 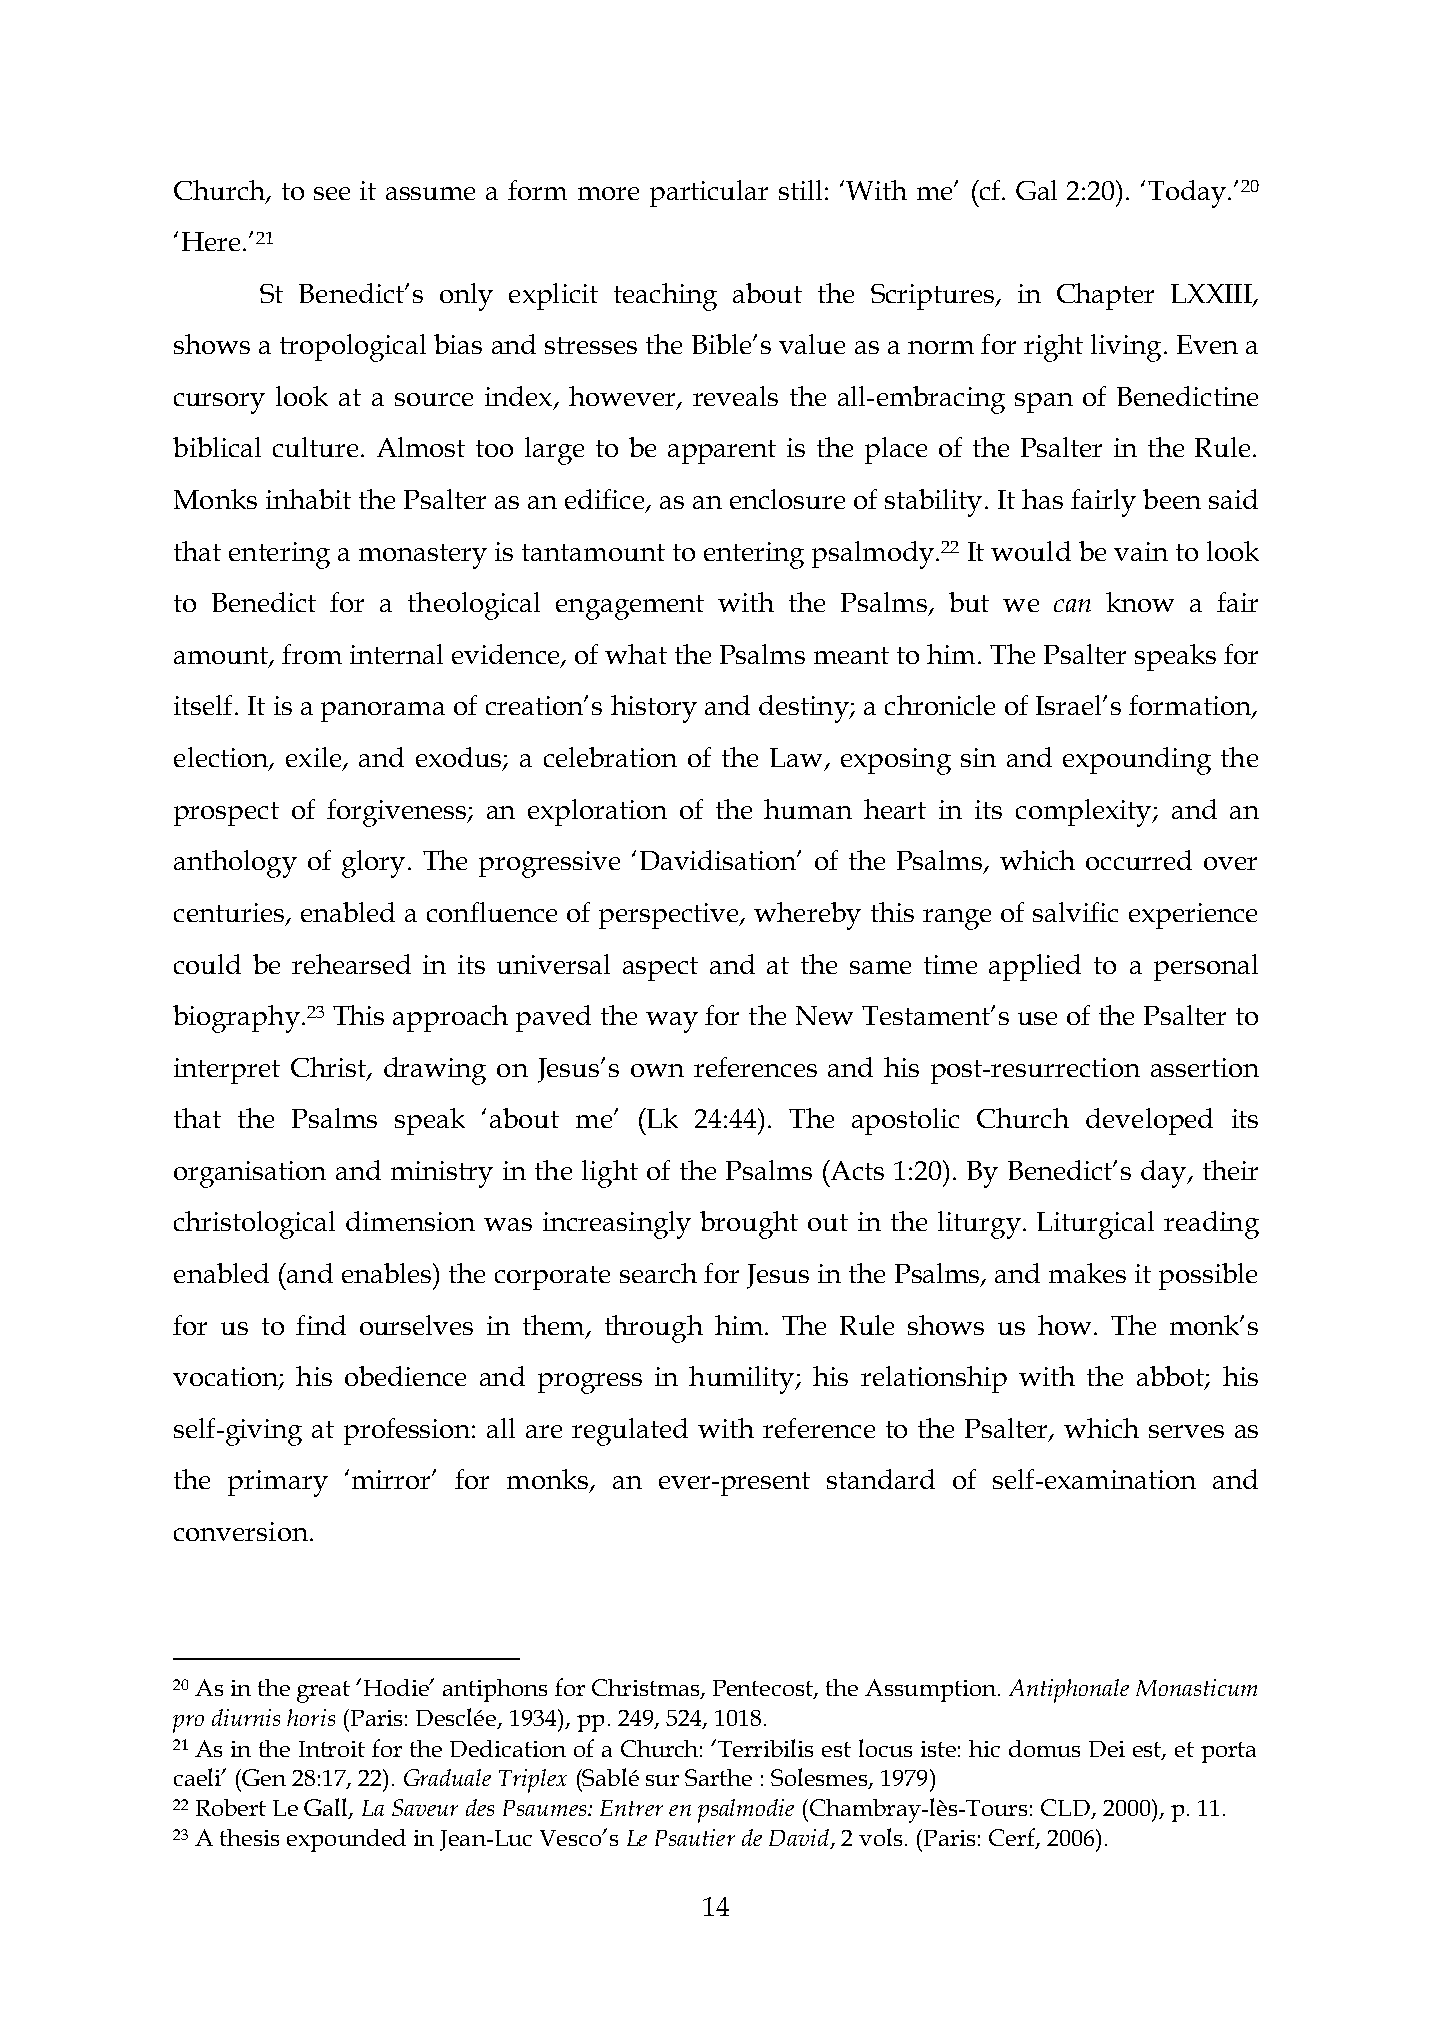 I want to click on see, so click(x=332, y=193).
